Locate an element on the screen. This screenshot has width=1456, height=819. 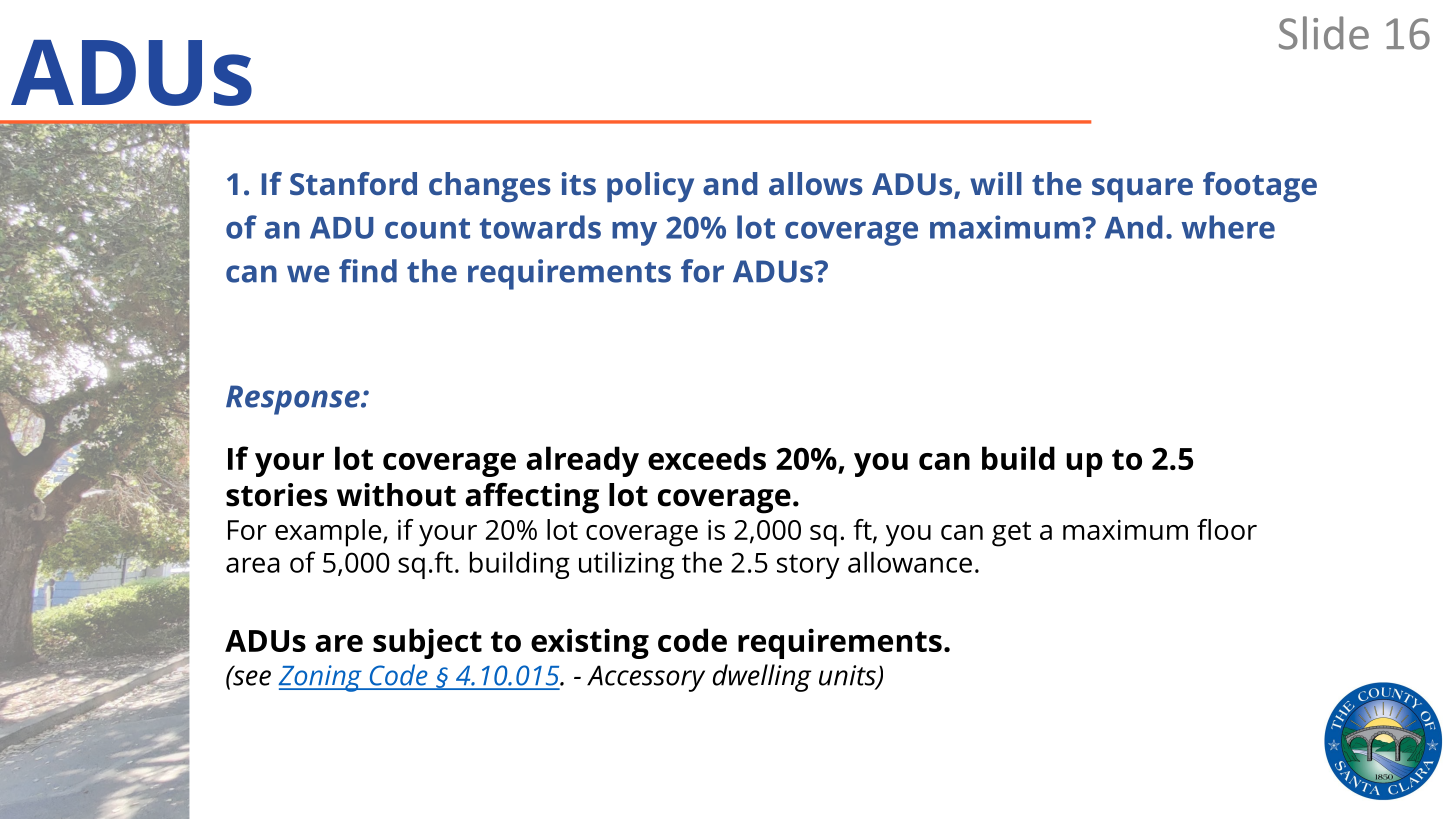
dwelling is located at coordinates (762, 678).
